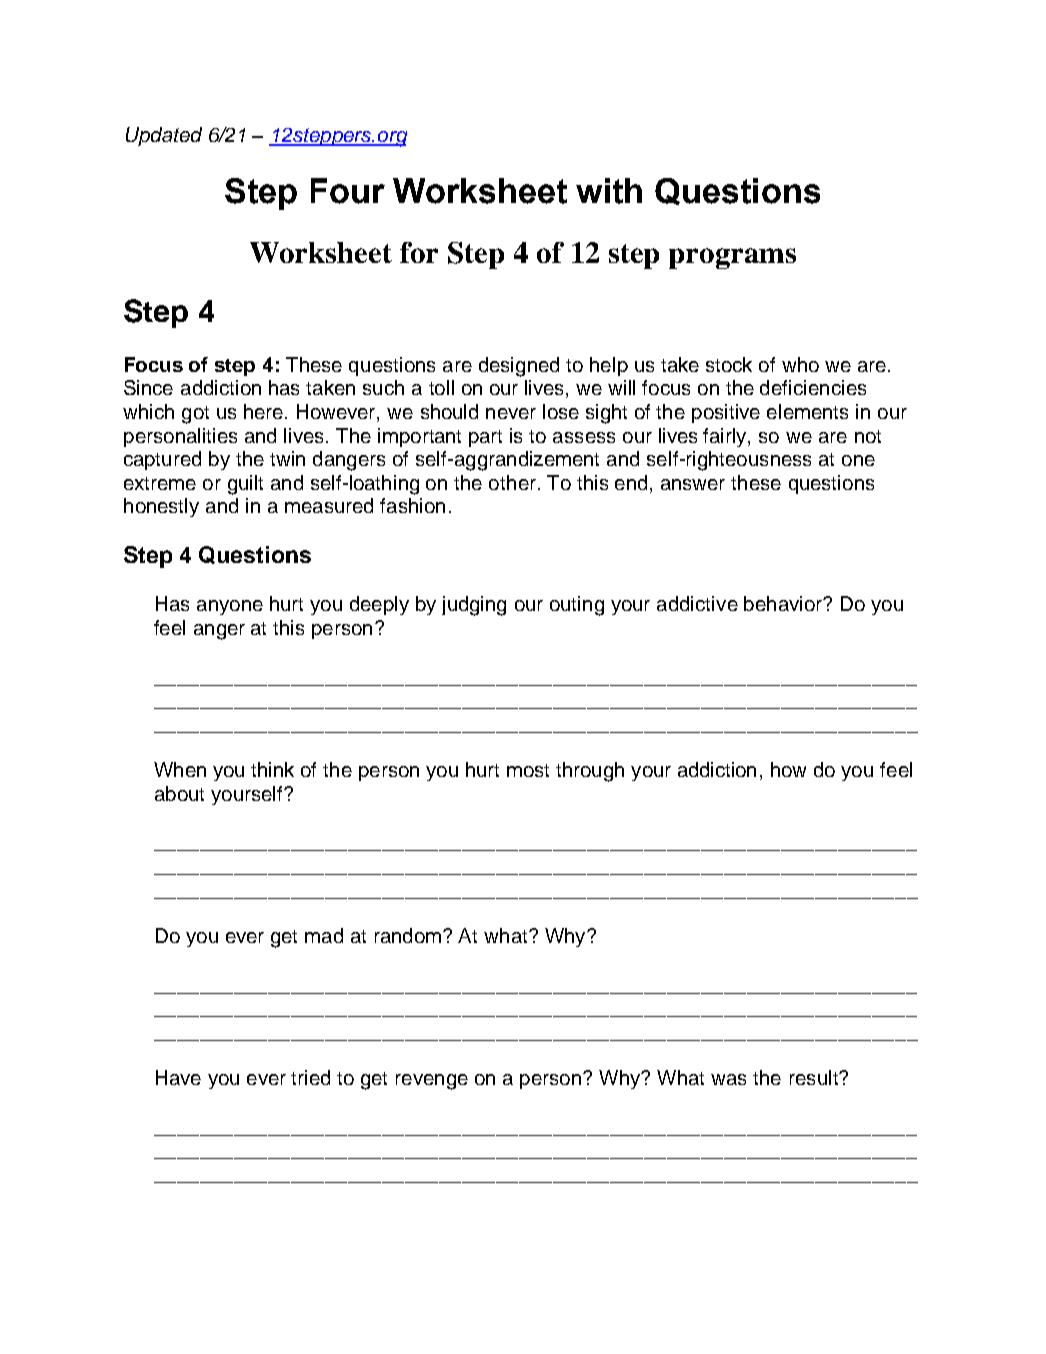 The height and width of the screenshot is (1354, 1046). What do you see at coordinates (590, 772) in the screenshot?
I see `through` at bounding box center [590, 772].
